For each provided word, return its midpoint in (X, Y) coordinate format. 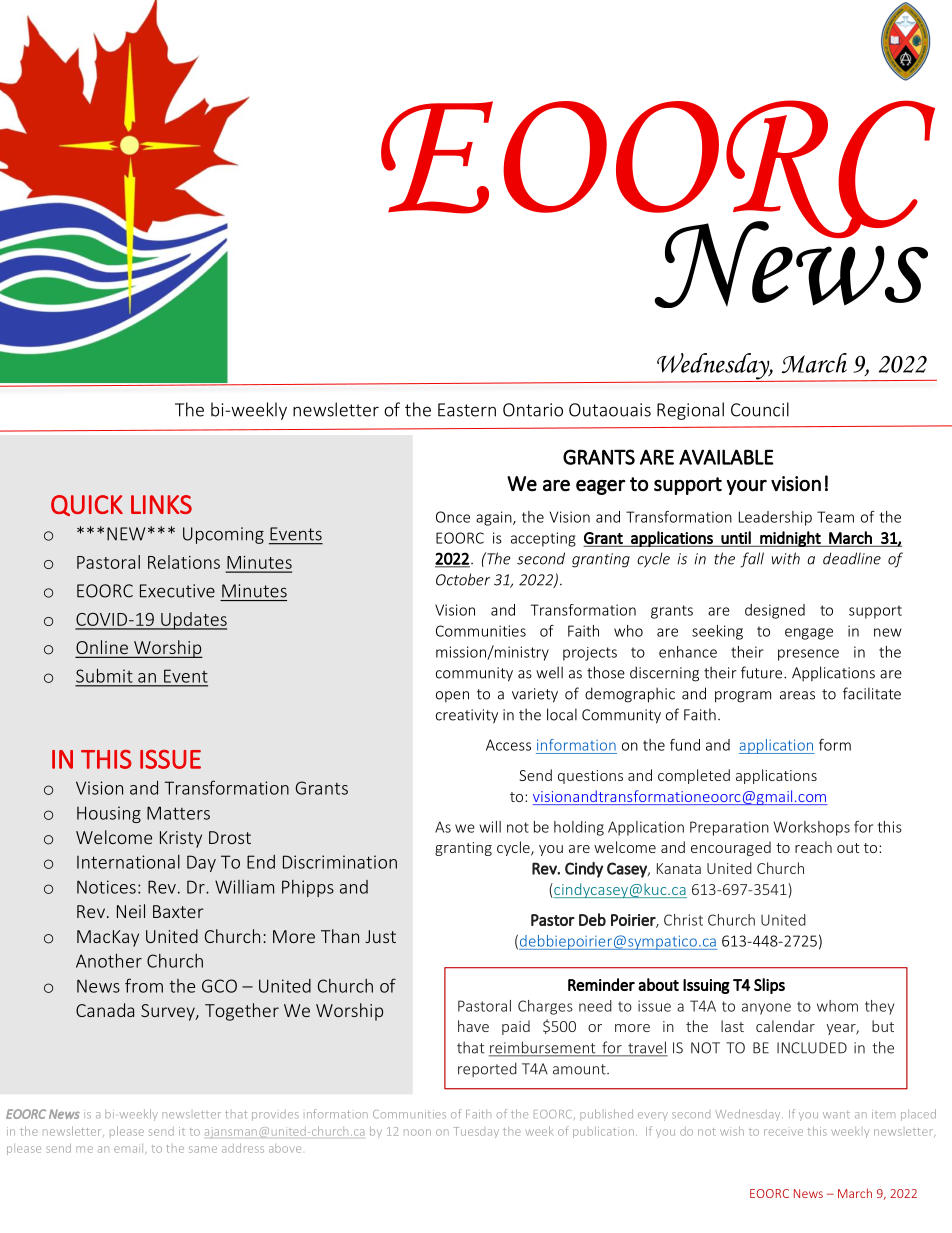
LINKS (161, 504)
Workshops (811, 828)
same (203, 1149)
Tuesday (476, 1132)
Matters (178, 813)
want (836, 1115)
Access (508, 745)
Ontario (533, 410)
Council (760, 409)
